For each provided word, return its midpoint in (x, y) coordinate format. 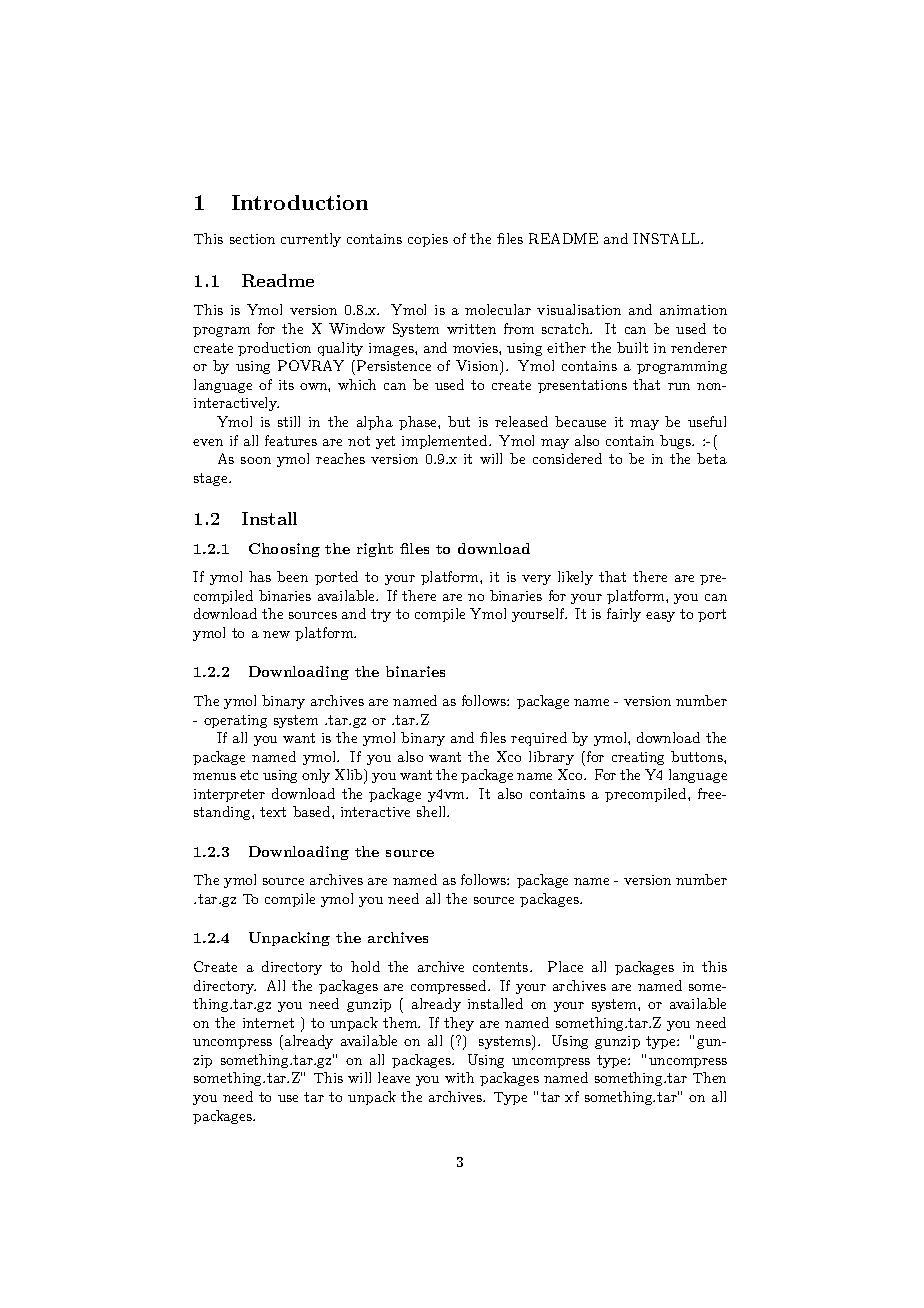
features (291, 440)
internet (268, 1023)
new (276, 634)
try (381, 615)
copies (428, 240)
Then (709, 1077)
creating (638, 758)
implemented (446, 442)
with (459, 1077)
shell (433, 811)
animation (693, 310)
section (252, 239)
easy (660, 617)
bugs (676, 442)
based (313, 811)
